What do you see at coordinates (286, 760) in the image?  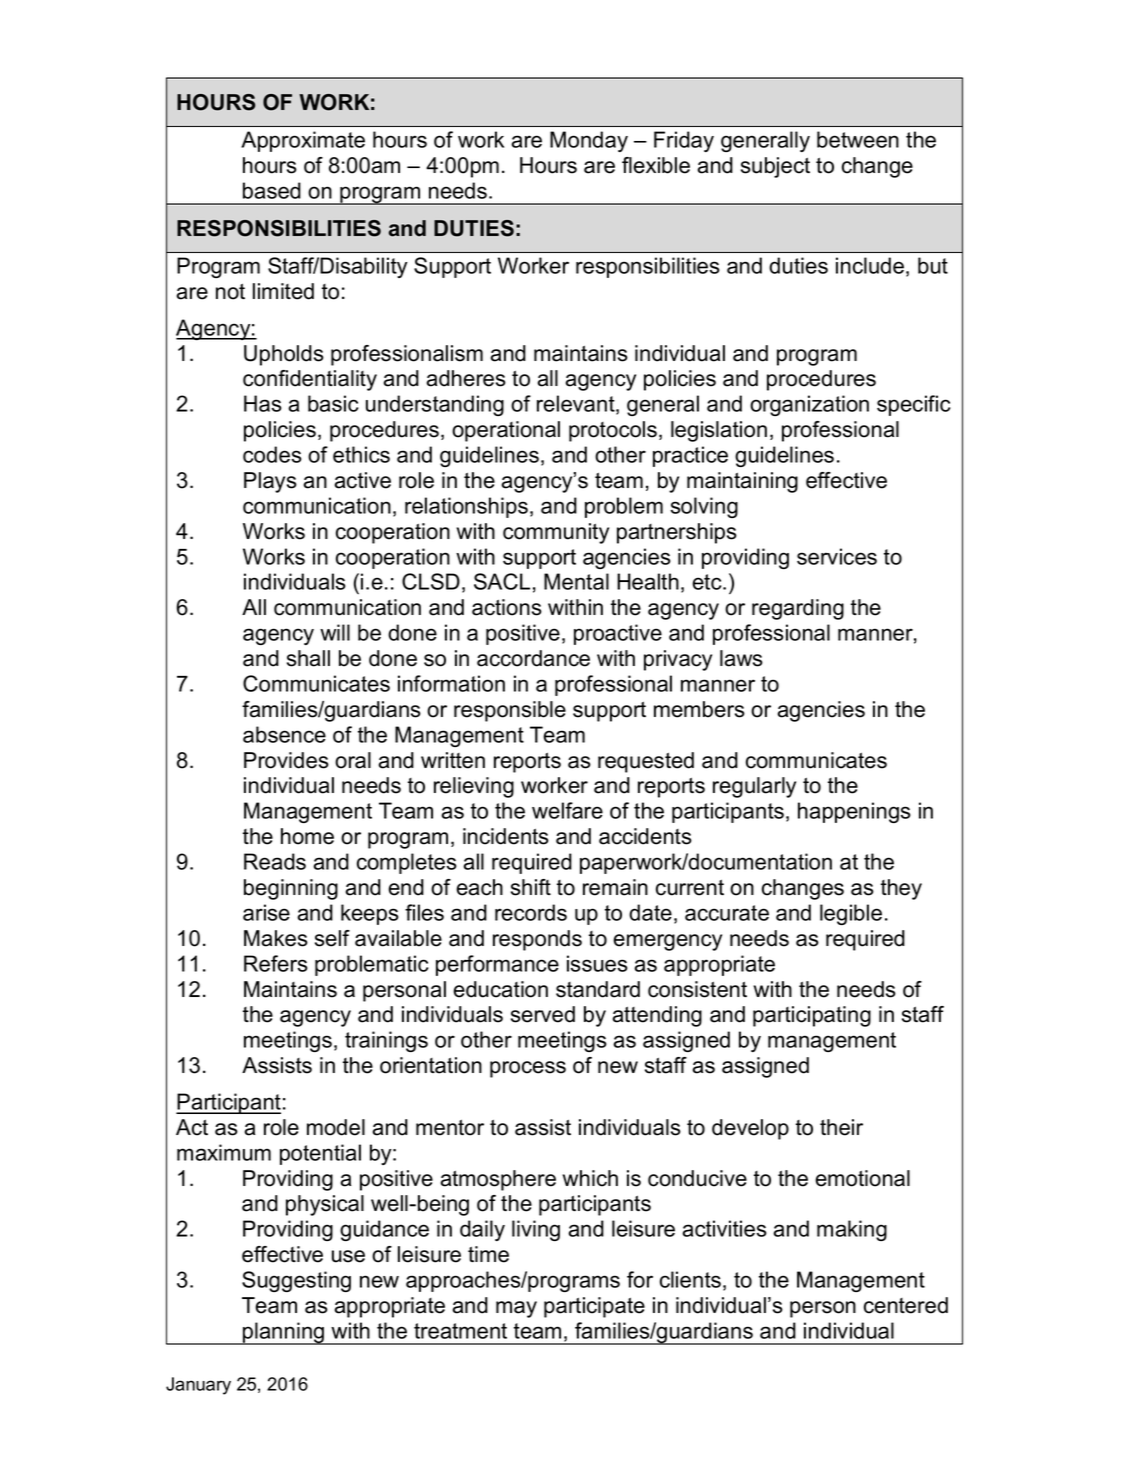 I see `Provides` at bounding box center [286, 760].
